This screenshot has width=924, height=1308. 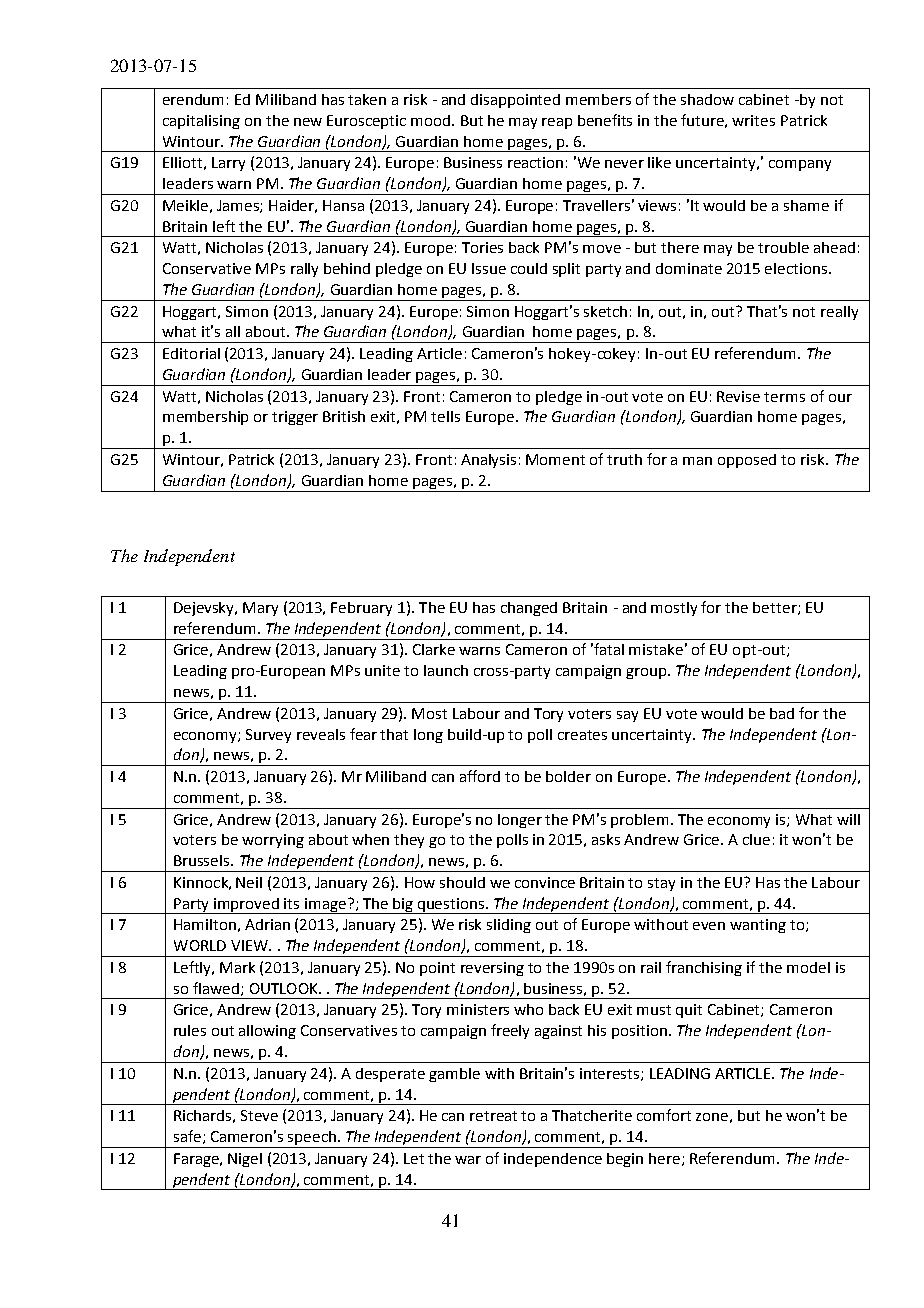 What do you see at coordinates (259, 1115) in the screenshot?
I see `Steve` at bounding box center [259, 1115].
